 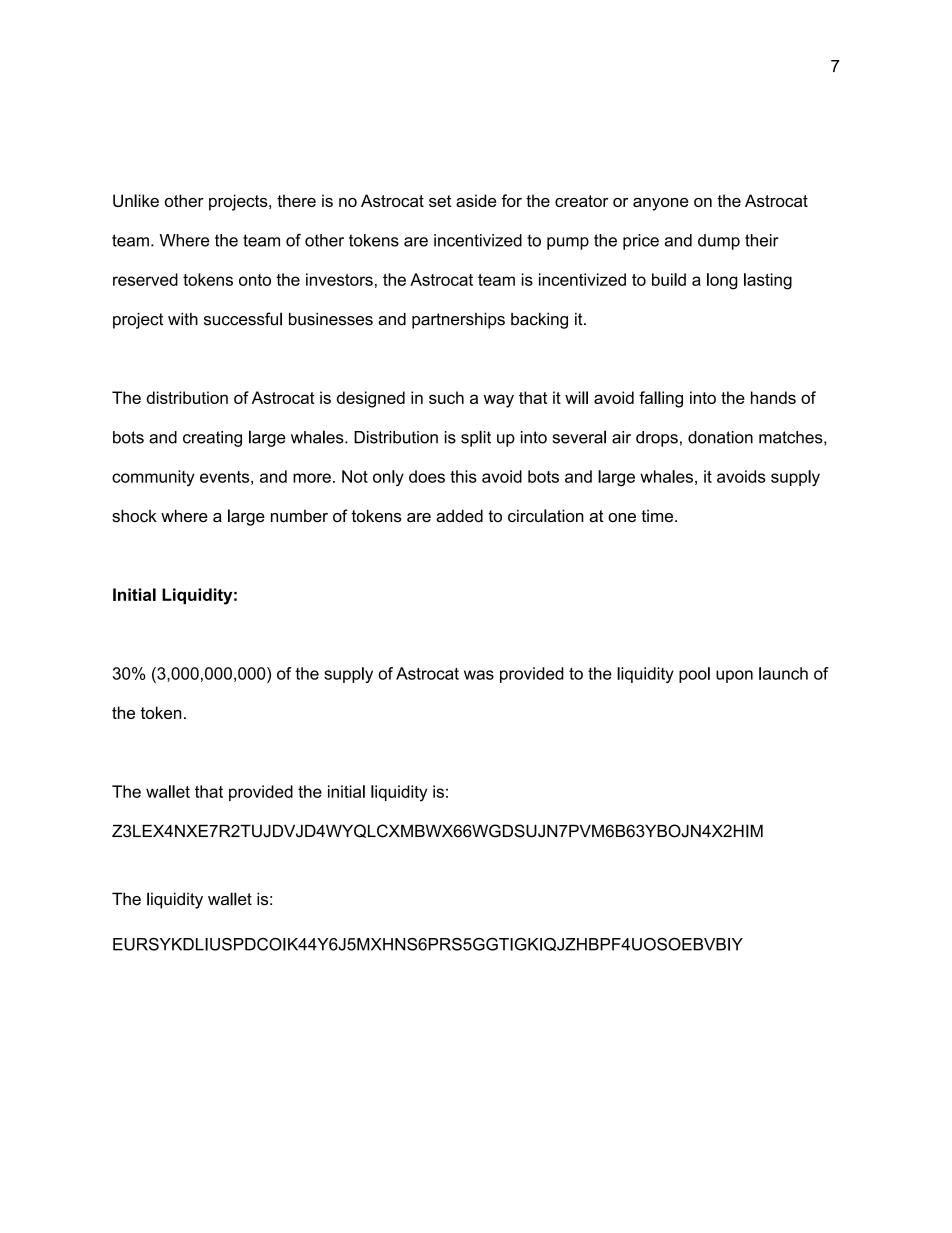 I want to click on time, so click(x=658, y=515).
